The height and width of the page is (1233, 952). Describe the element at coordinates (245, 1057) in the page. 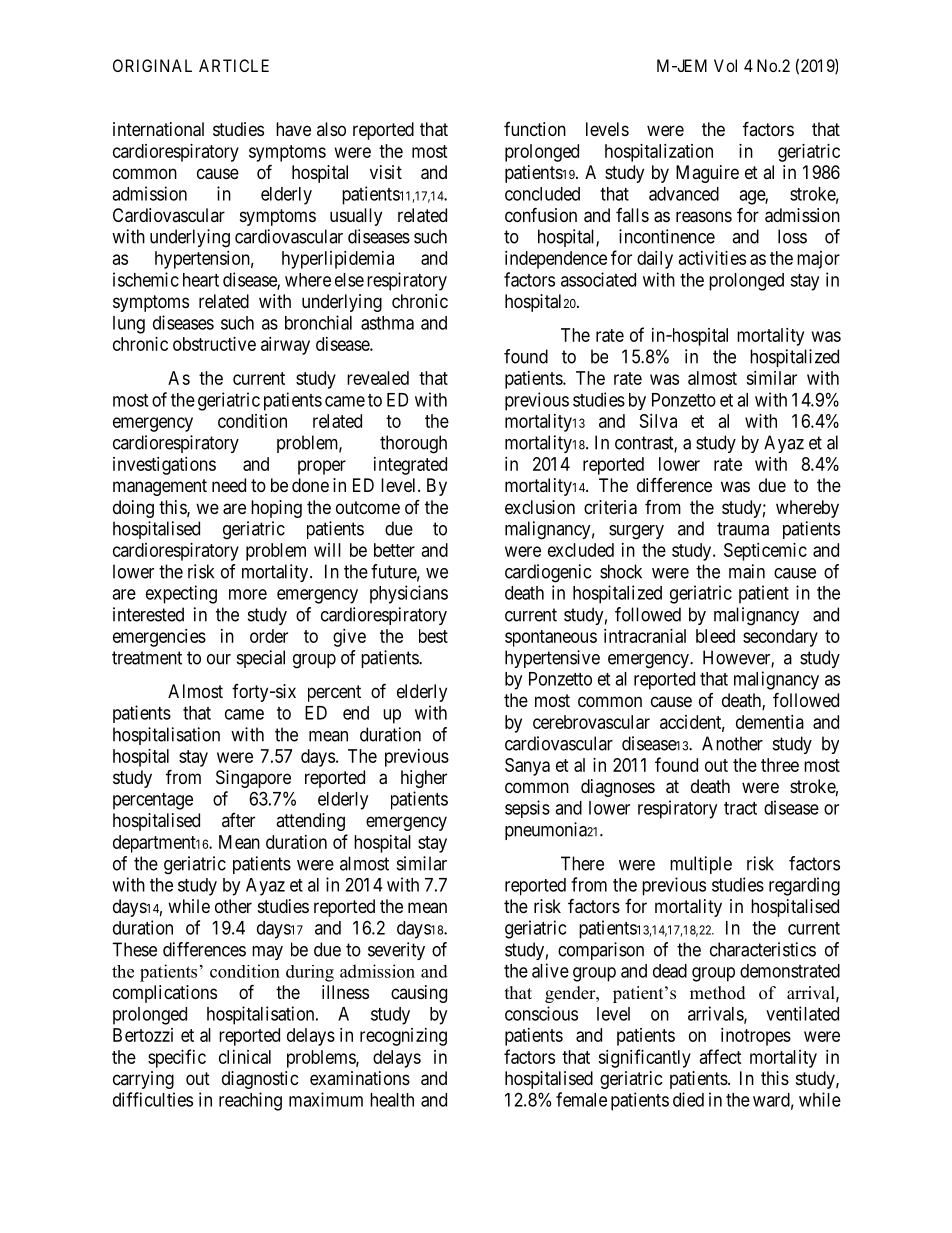

I see `clinical` at that location.
